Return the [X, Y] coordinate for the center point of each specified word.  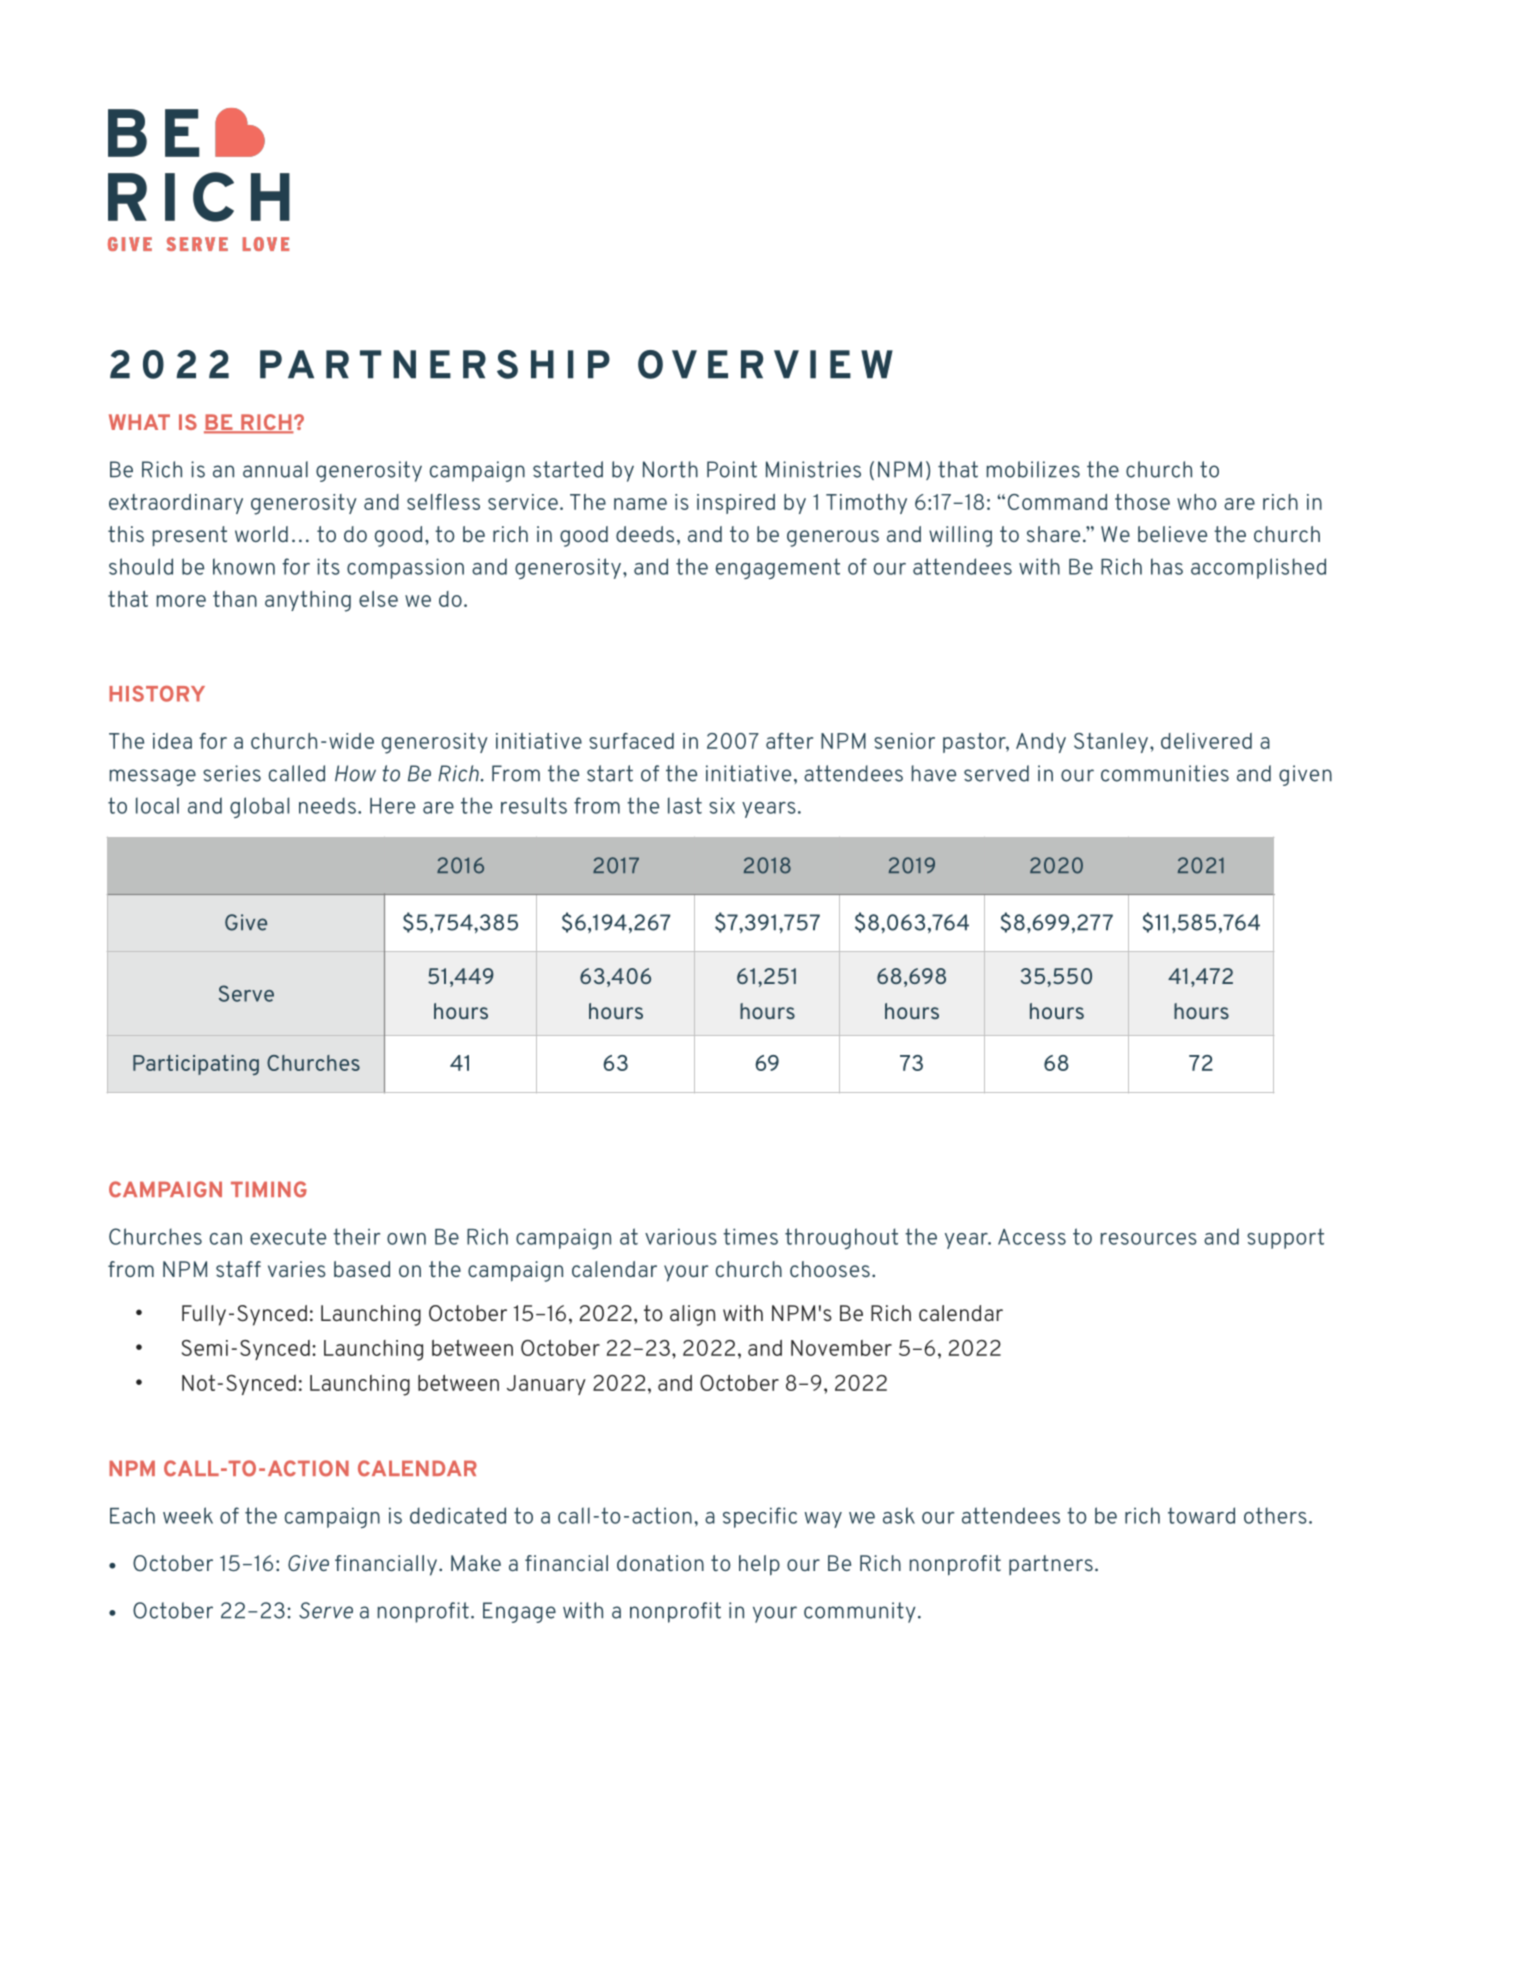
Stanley [1111, 743]
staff [238, 1269]
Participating [196, 1065]
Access [1032, 1237]
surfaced [631, 741]
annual [275, 469]
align [692, 1315]
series [232, 773]
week [188, 1515]
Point [732, 469]
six [722, 805]
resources [1149, 1239]
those [1142, 502]
